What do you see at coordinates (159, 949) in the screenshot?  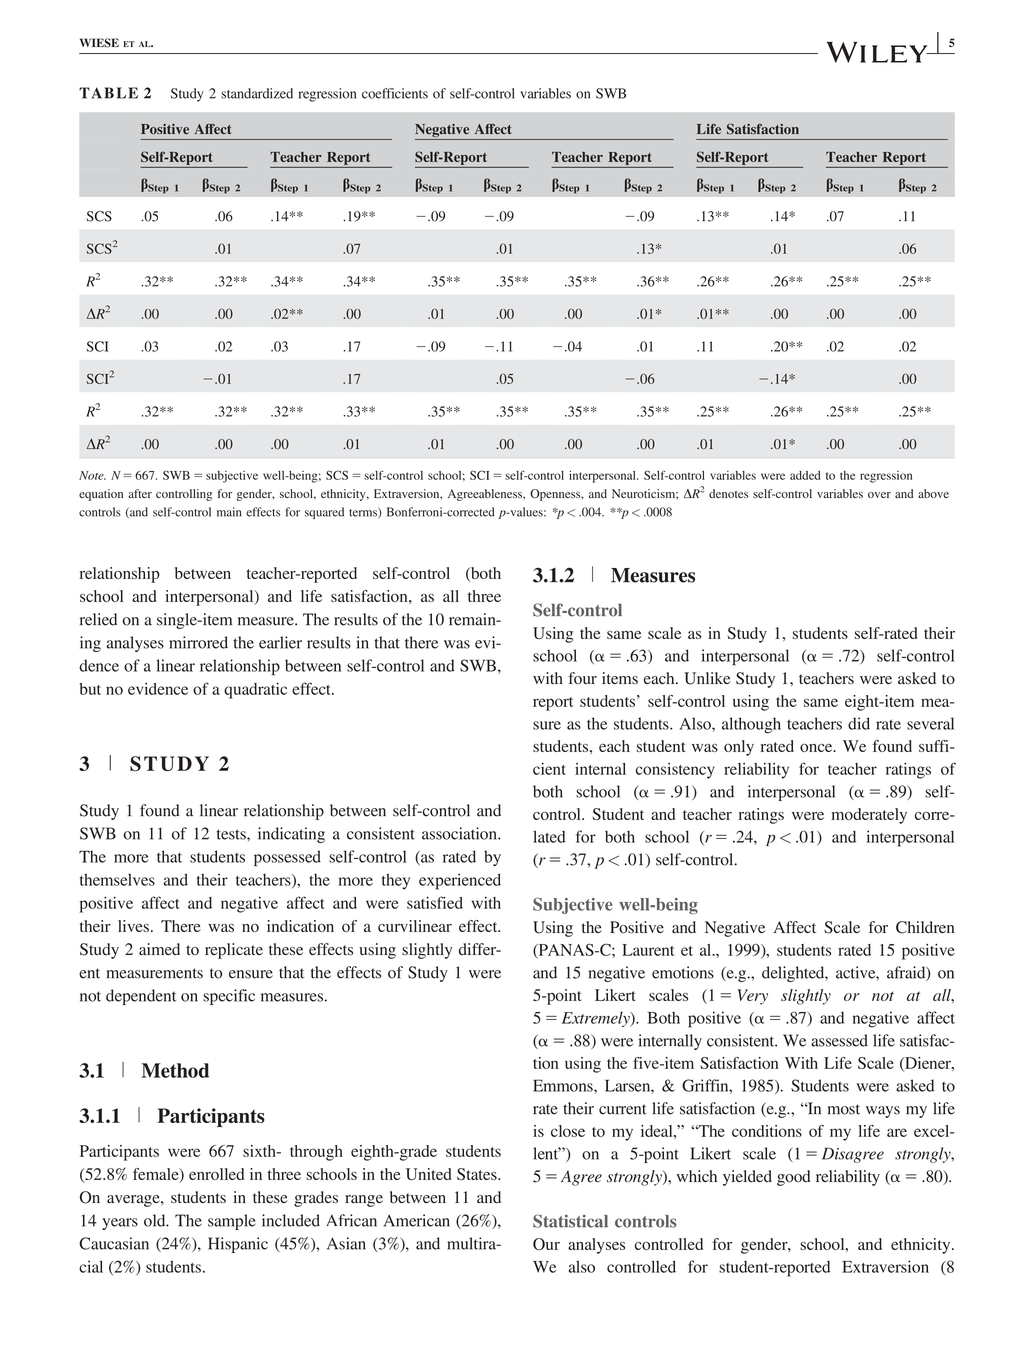 I see `aimed` at bounding box center [159, 949].
